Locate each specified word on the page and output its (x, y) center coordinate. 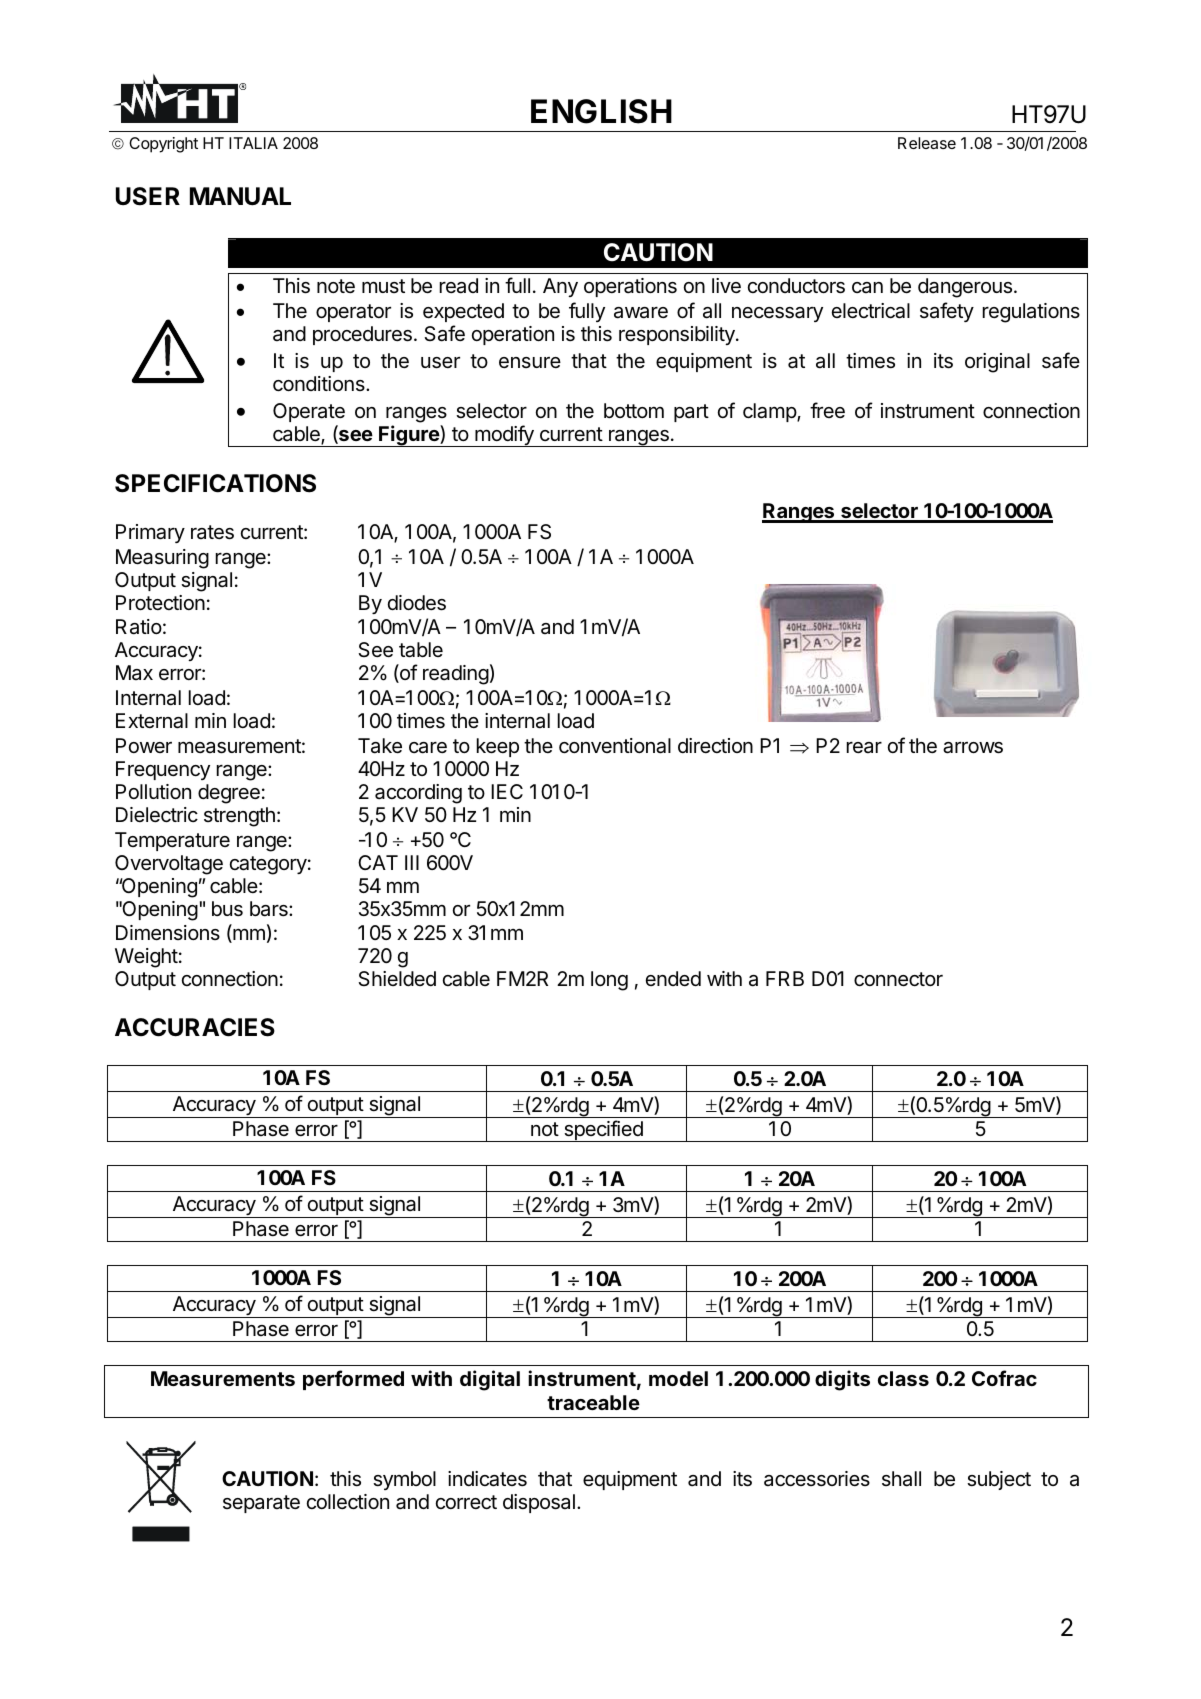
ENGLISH (601, 111)
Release (927, 143)
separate (261, 1504)
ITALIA (253, 143)
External (152, 721)
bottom (634, 410)
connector (898, 979)
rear (864, 747)
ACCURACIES (195, 1027)
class (903, 1378)
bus (227, 909)
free (827, 410)
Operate (309, 412)
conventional (615, 746)
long (609, 981)
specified (603, 1131)
